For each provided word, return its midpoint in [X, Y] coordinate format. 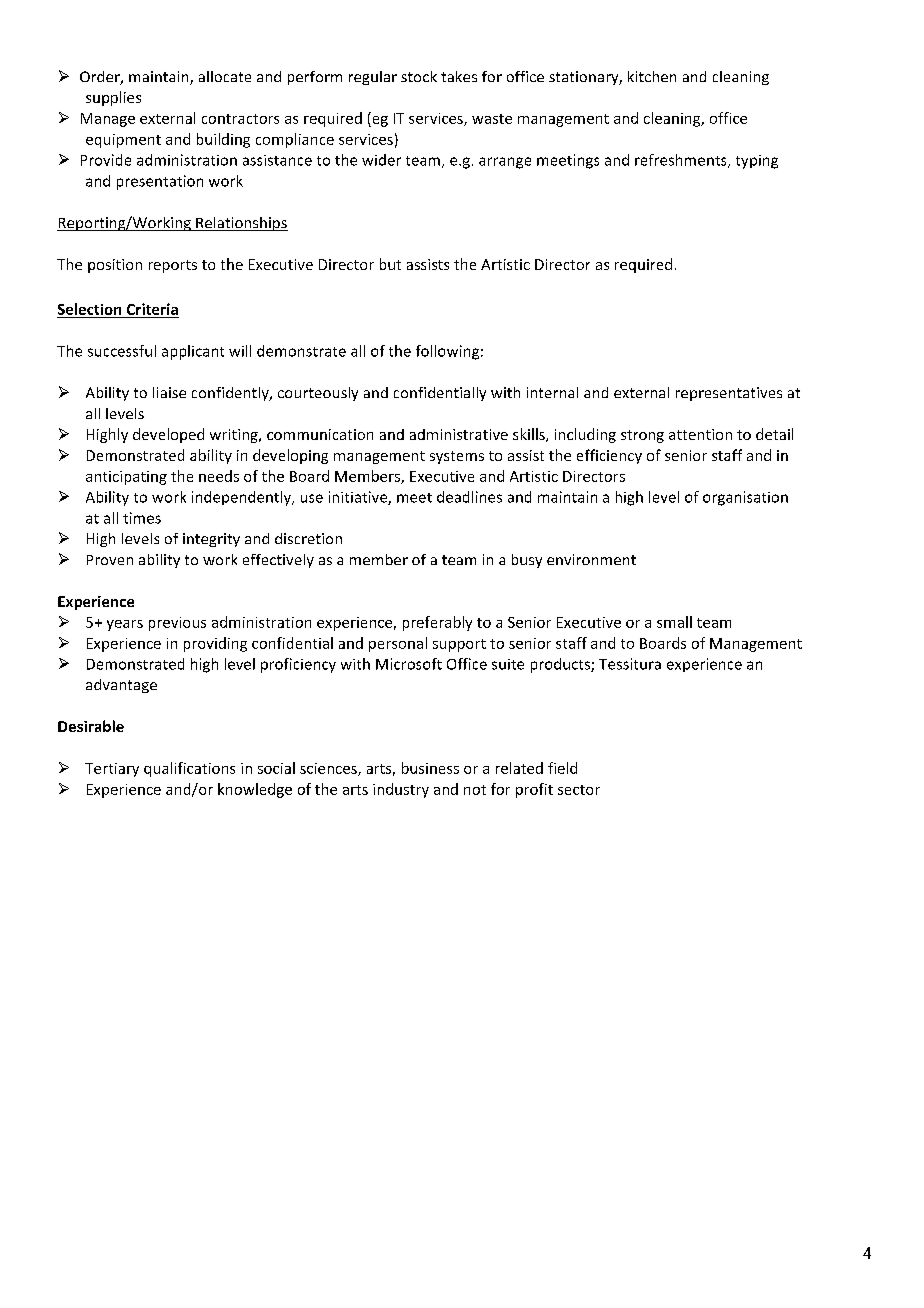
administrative [459, 434]
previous [177, 624]
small [674, 622]
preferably [437, 623]
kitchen [652, 76]
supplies [113, 98]
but [390, 264]
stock [419, 76]
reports [173, 266]
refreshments [682, 161]
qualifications [189, 769]
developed [168, 435]
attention [700, 434]
